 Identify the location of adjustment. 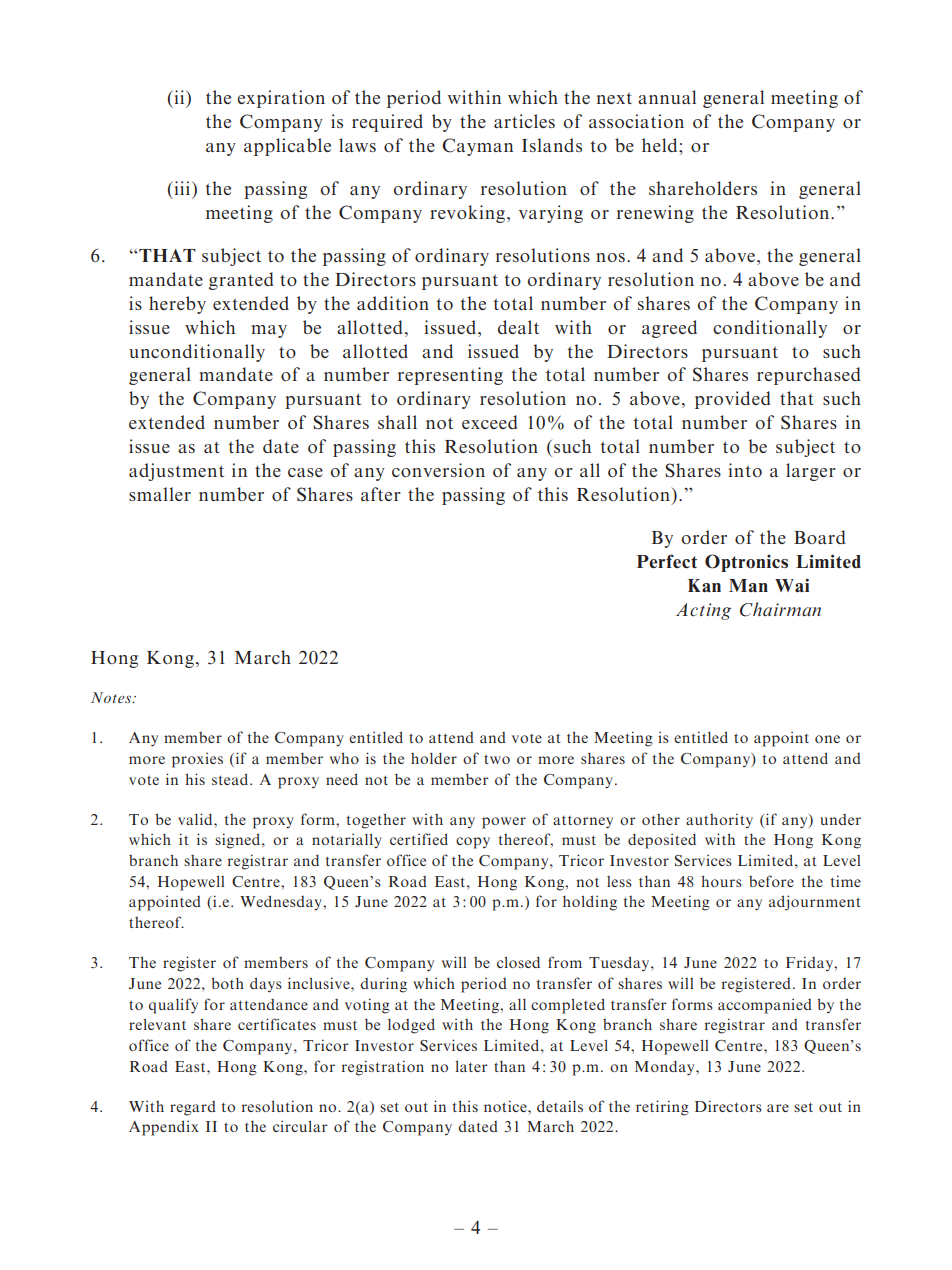
(176, 472).
